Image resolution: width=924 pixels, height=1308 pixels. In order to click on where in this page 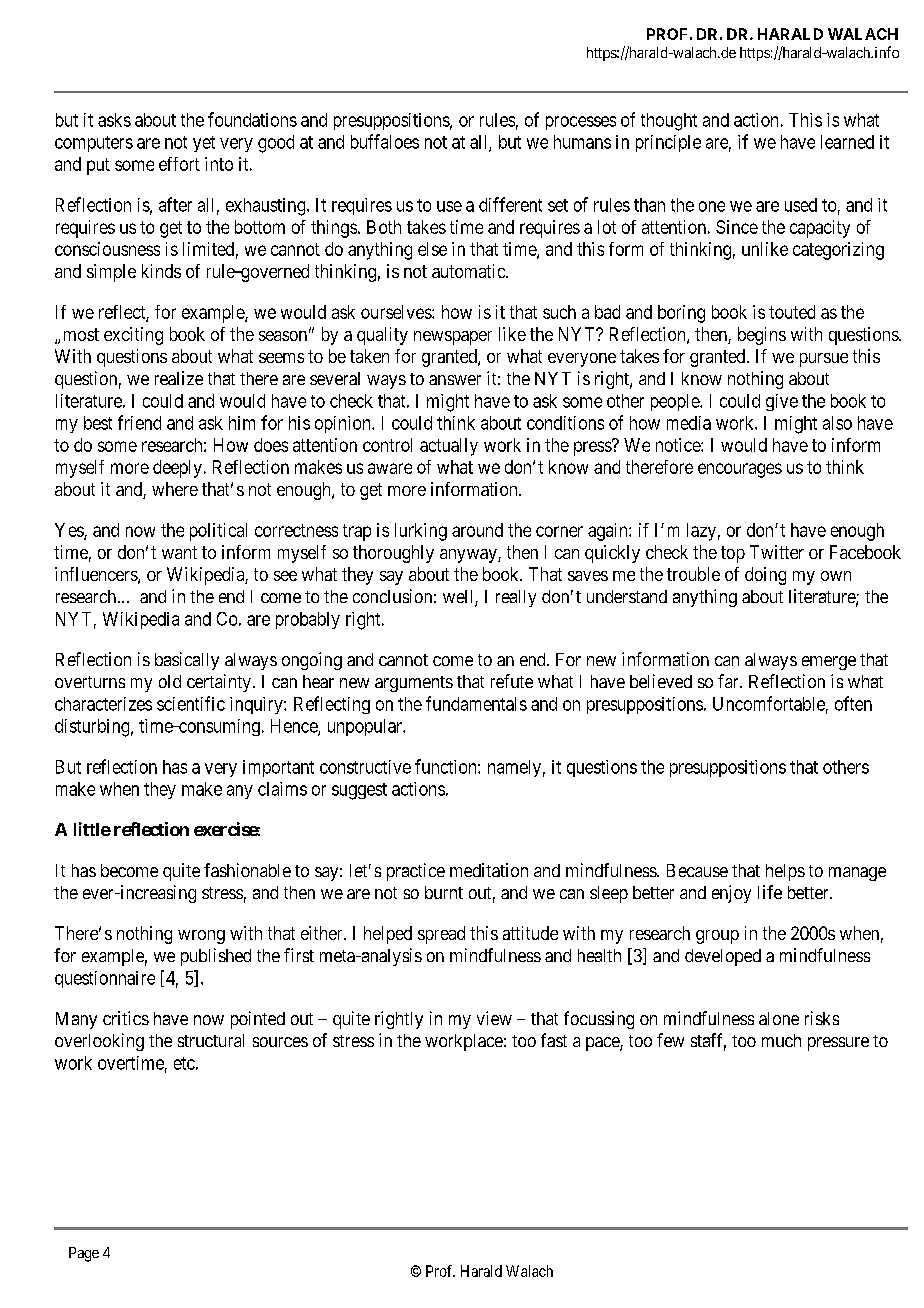, I will do `click(175, 489)`.
